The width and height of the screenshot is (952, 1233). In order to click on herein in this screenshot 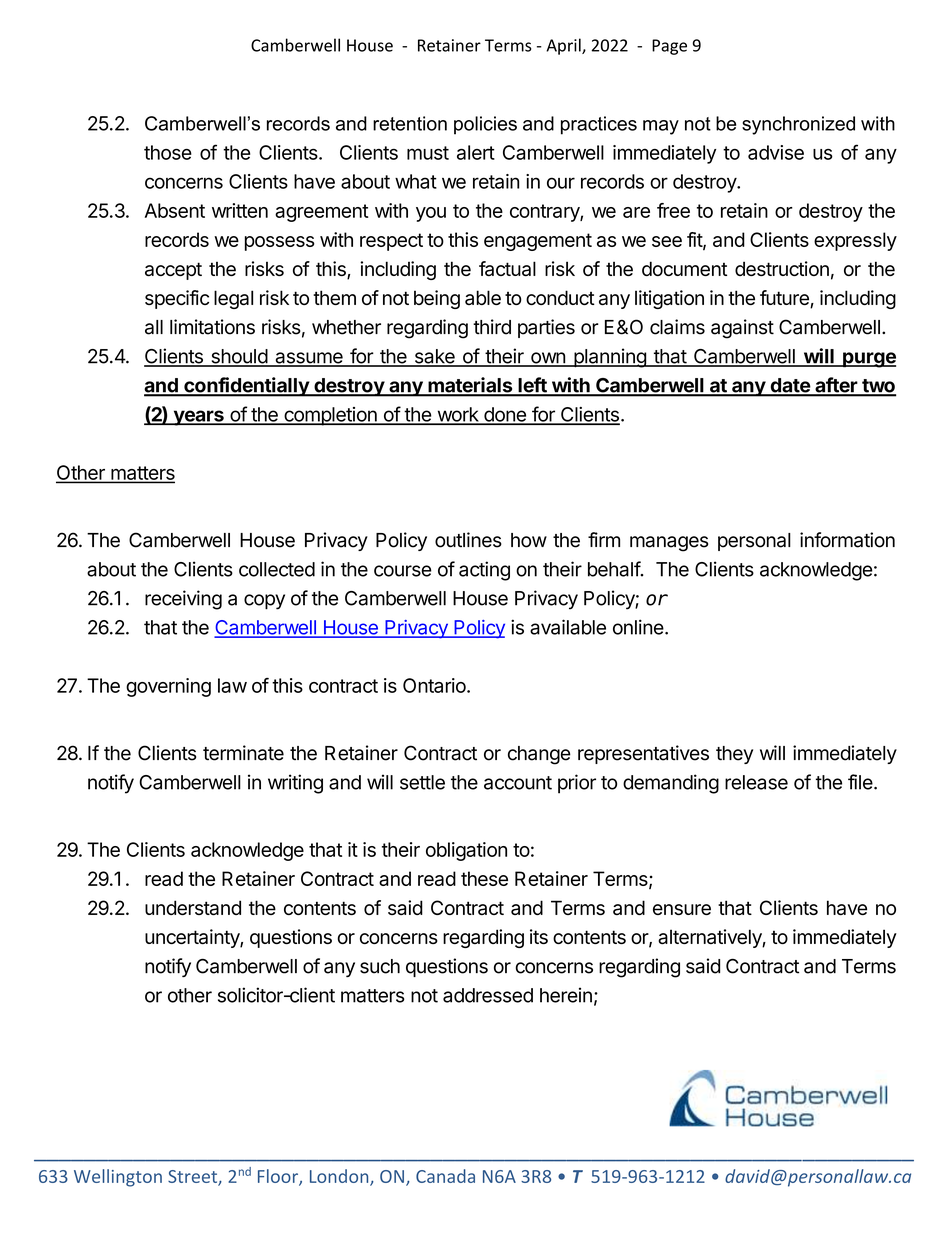, I will do `click(566, 995)`.
